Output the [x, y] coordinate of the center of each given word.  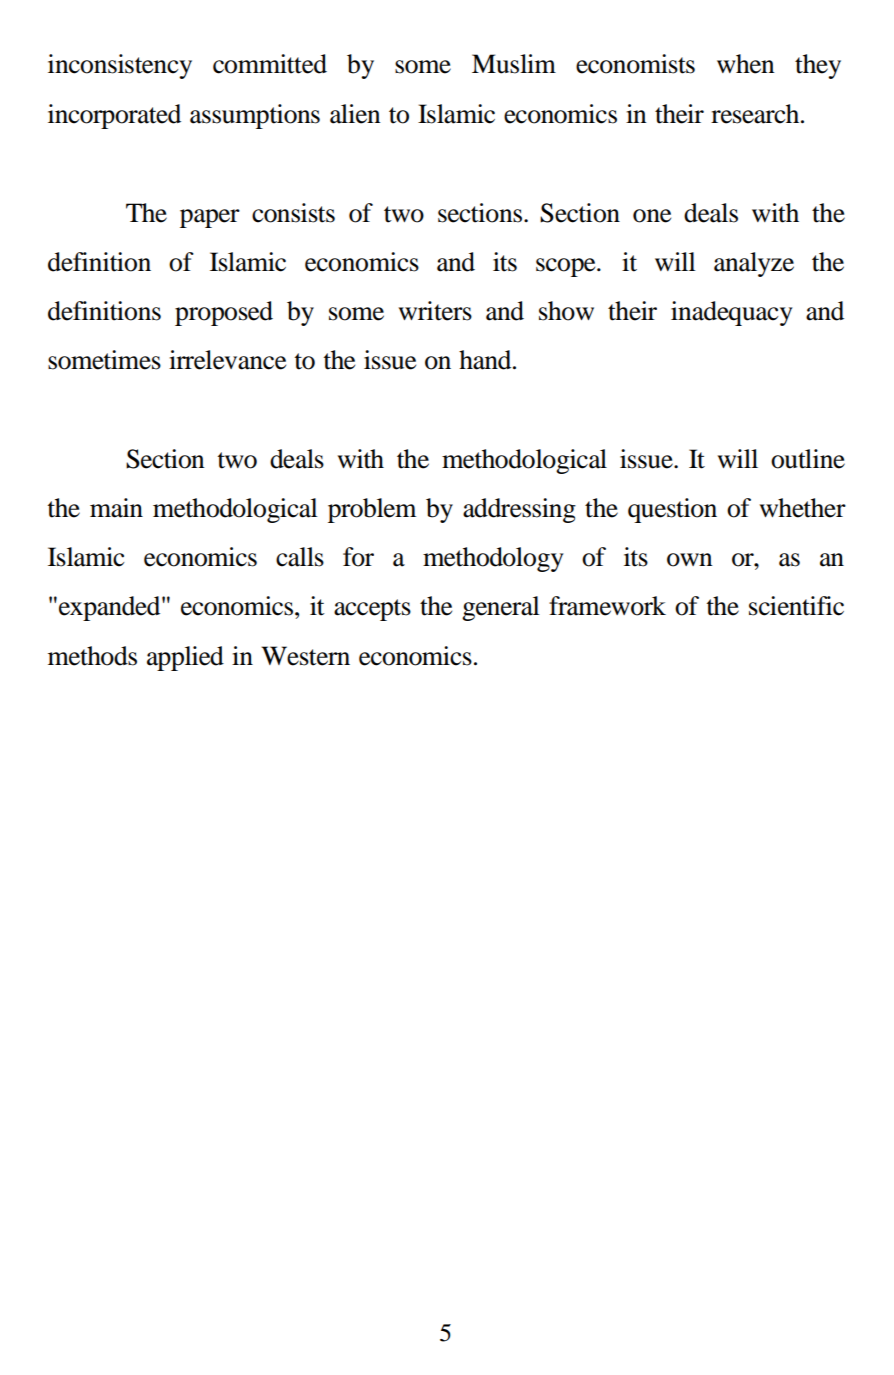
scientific [796, 606]
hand [486, 360]
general [501, 608]
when [746, 64]
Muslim [514, 64]
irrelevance [227, 360]
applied [185, 658]
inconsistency [120, 66]
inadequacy [732, 313]
